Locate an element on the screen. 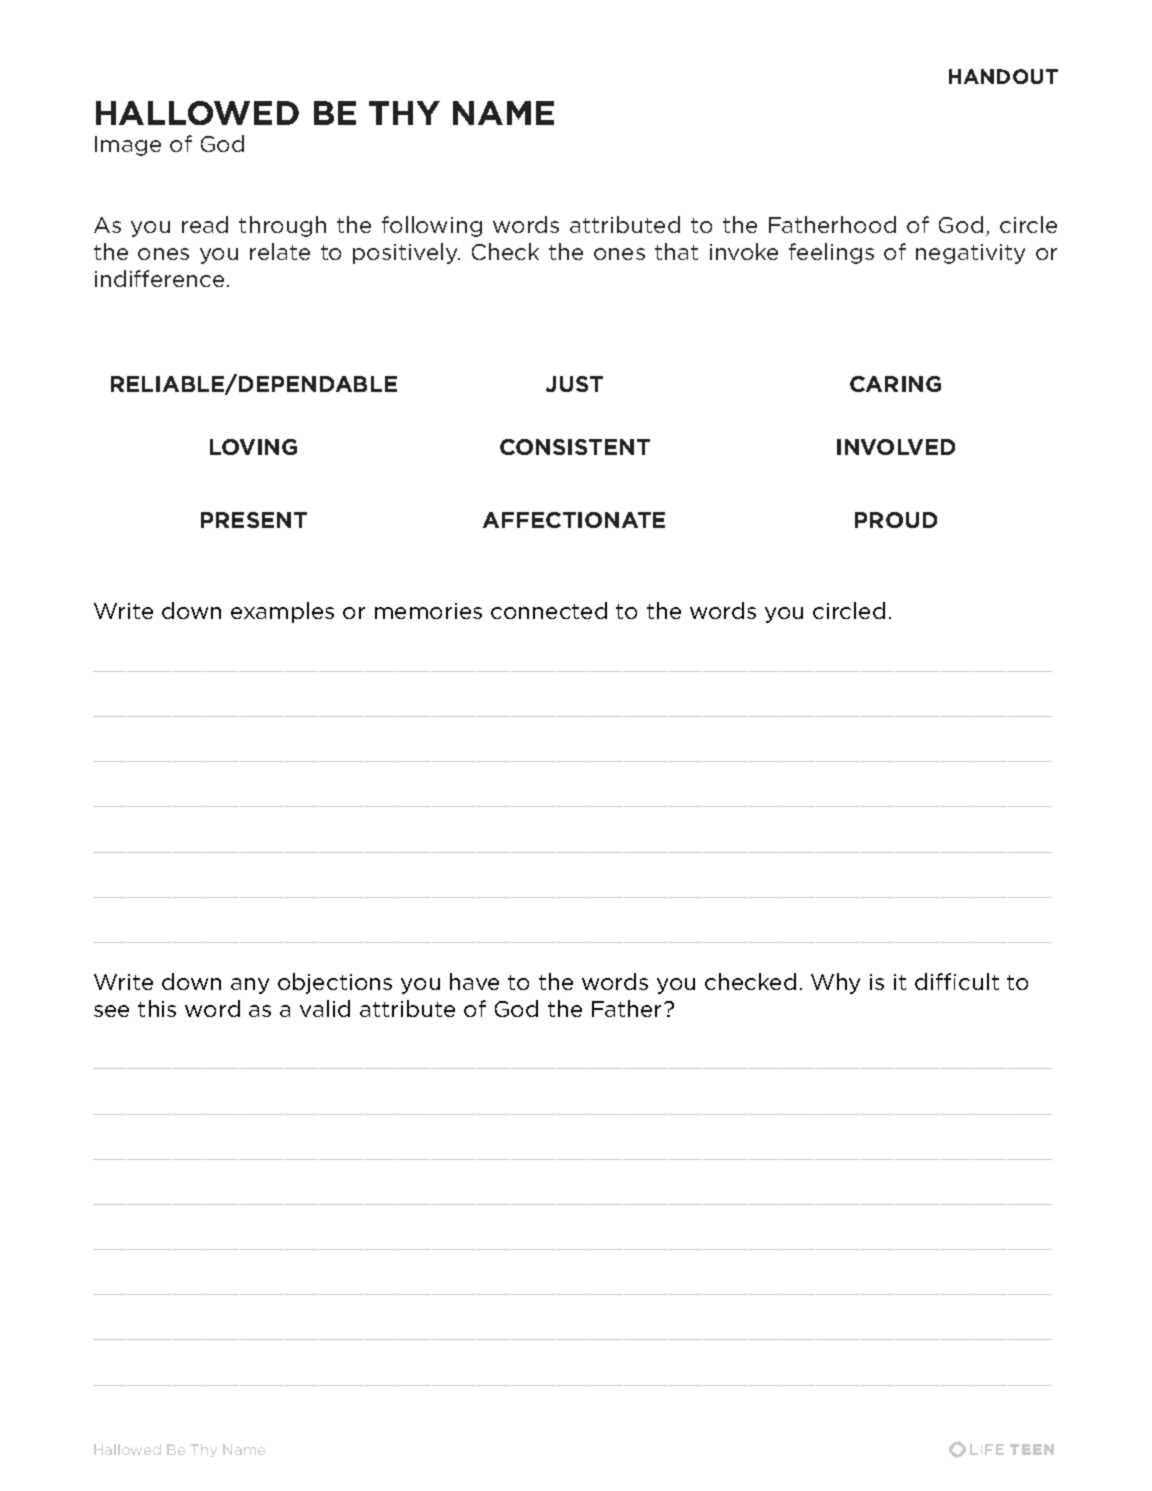 The height and width of the screenshot is (1491, 1152). PRESENT is located at coordinates (254, 520).
